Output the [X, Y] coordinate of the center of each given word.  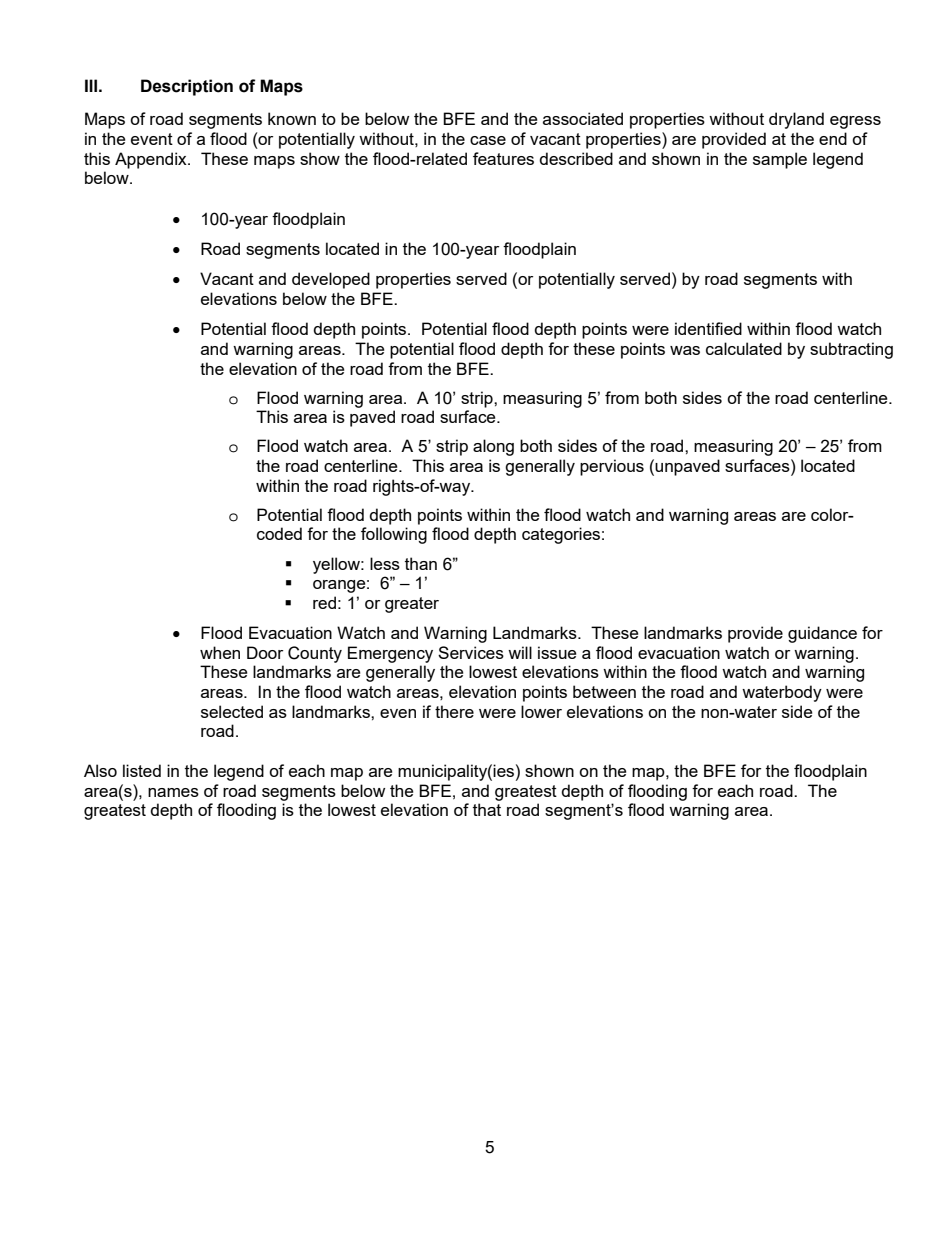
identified [708, 328]
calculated [744, 348]
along [493, 447]
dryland [796, 120]
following [394, 535]
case [488, 140]
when [220, 652]
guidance [822, 634]
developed [331, 280]
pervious [612, 467]
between [604, 691]
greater [412, 605]
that [487, 809]
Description [187, 87]
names [173, 792]
